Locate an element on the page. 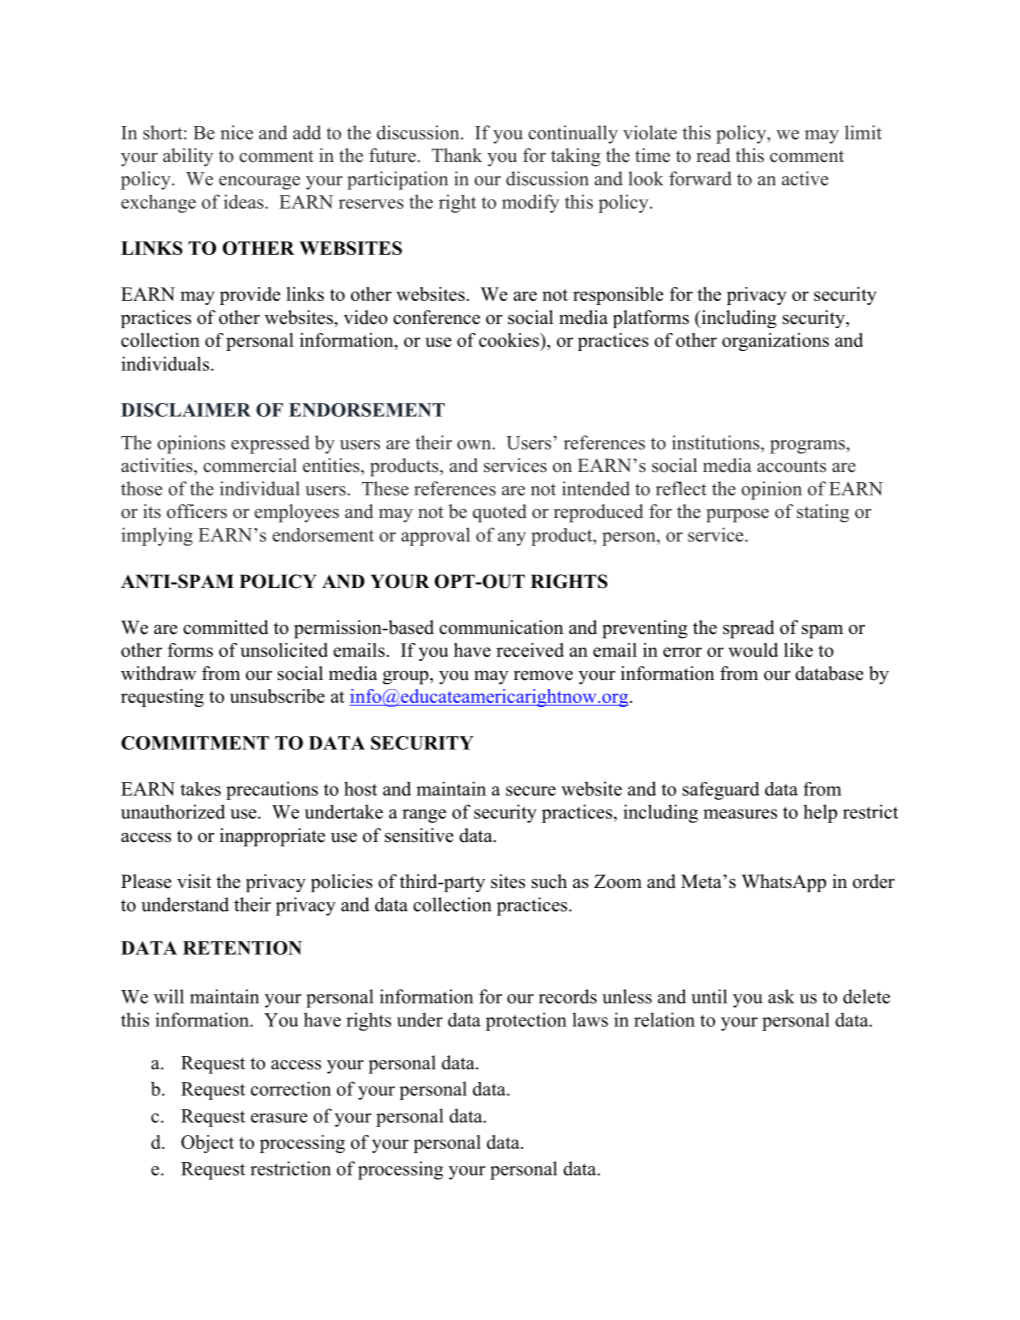 The height and width of the document is (1320, 1020). Thank is located at coordinates (457, 155).
